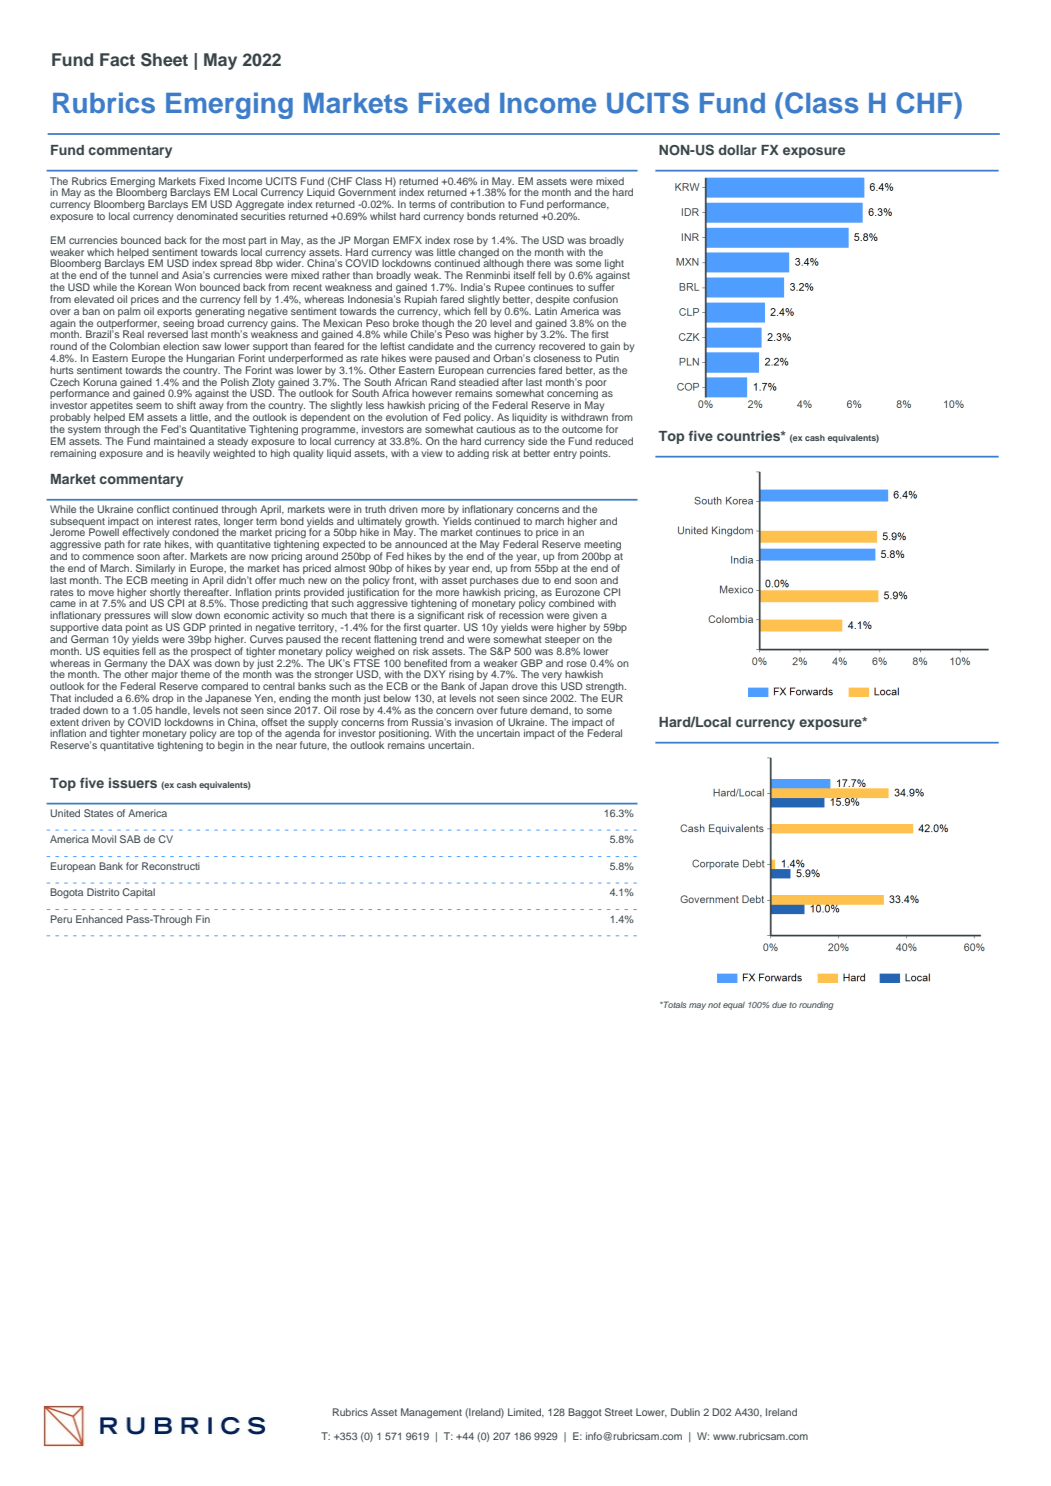 Image resolution: width=1051 pixels, height=1486 pixels. What do you see at coordinates (397, 698) in the document?
I see `below` at bounding box center [397, 698].
